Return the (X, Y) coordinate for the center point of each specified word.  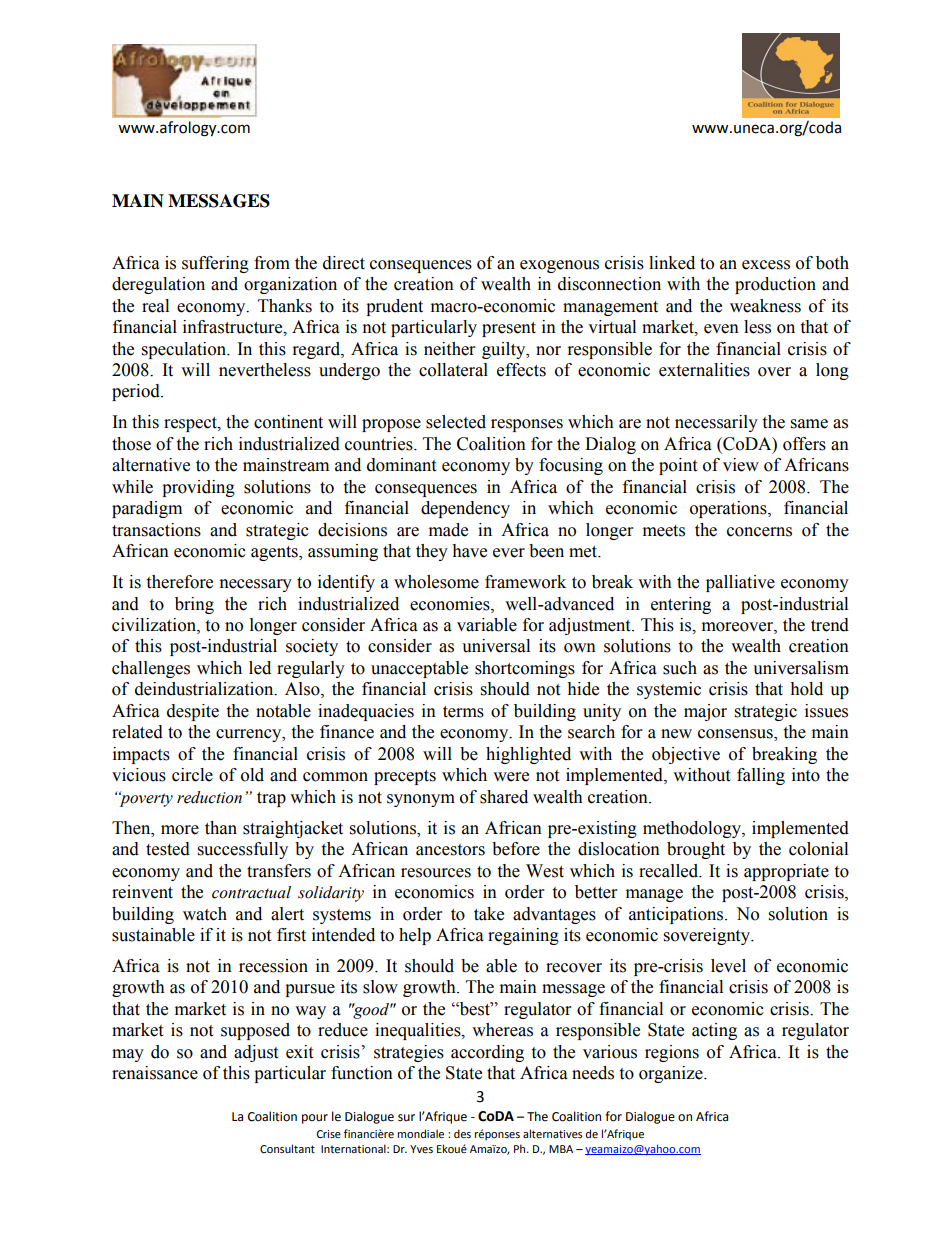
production (775, 285)
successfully (243, 850)
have (469, 551)
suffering (215, 264)
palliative (740, 583)
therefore (179, 582)
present (509, 329)
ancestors (450, 850)
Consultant (287, 1148)
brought (696, 850)
